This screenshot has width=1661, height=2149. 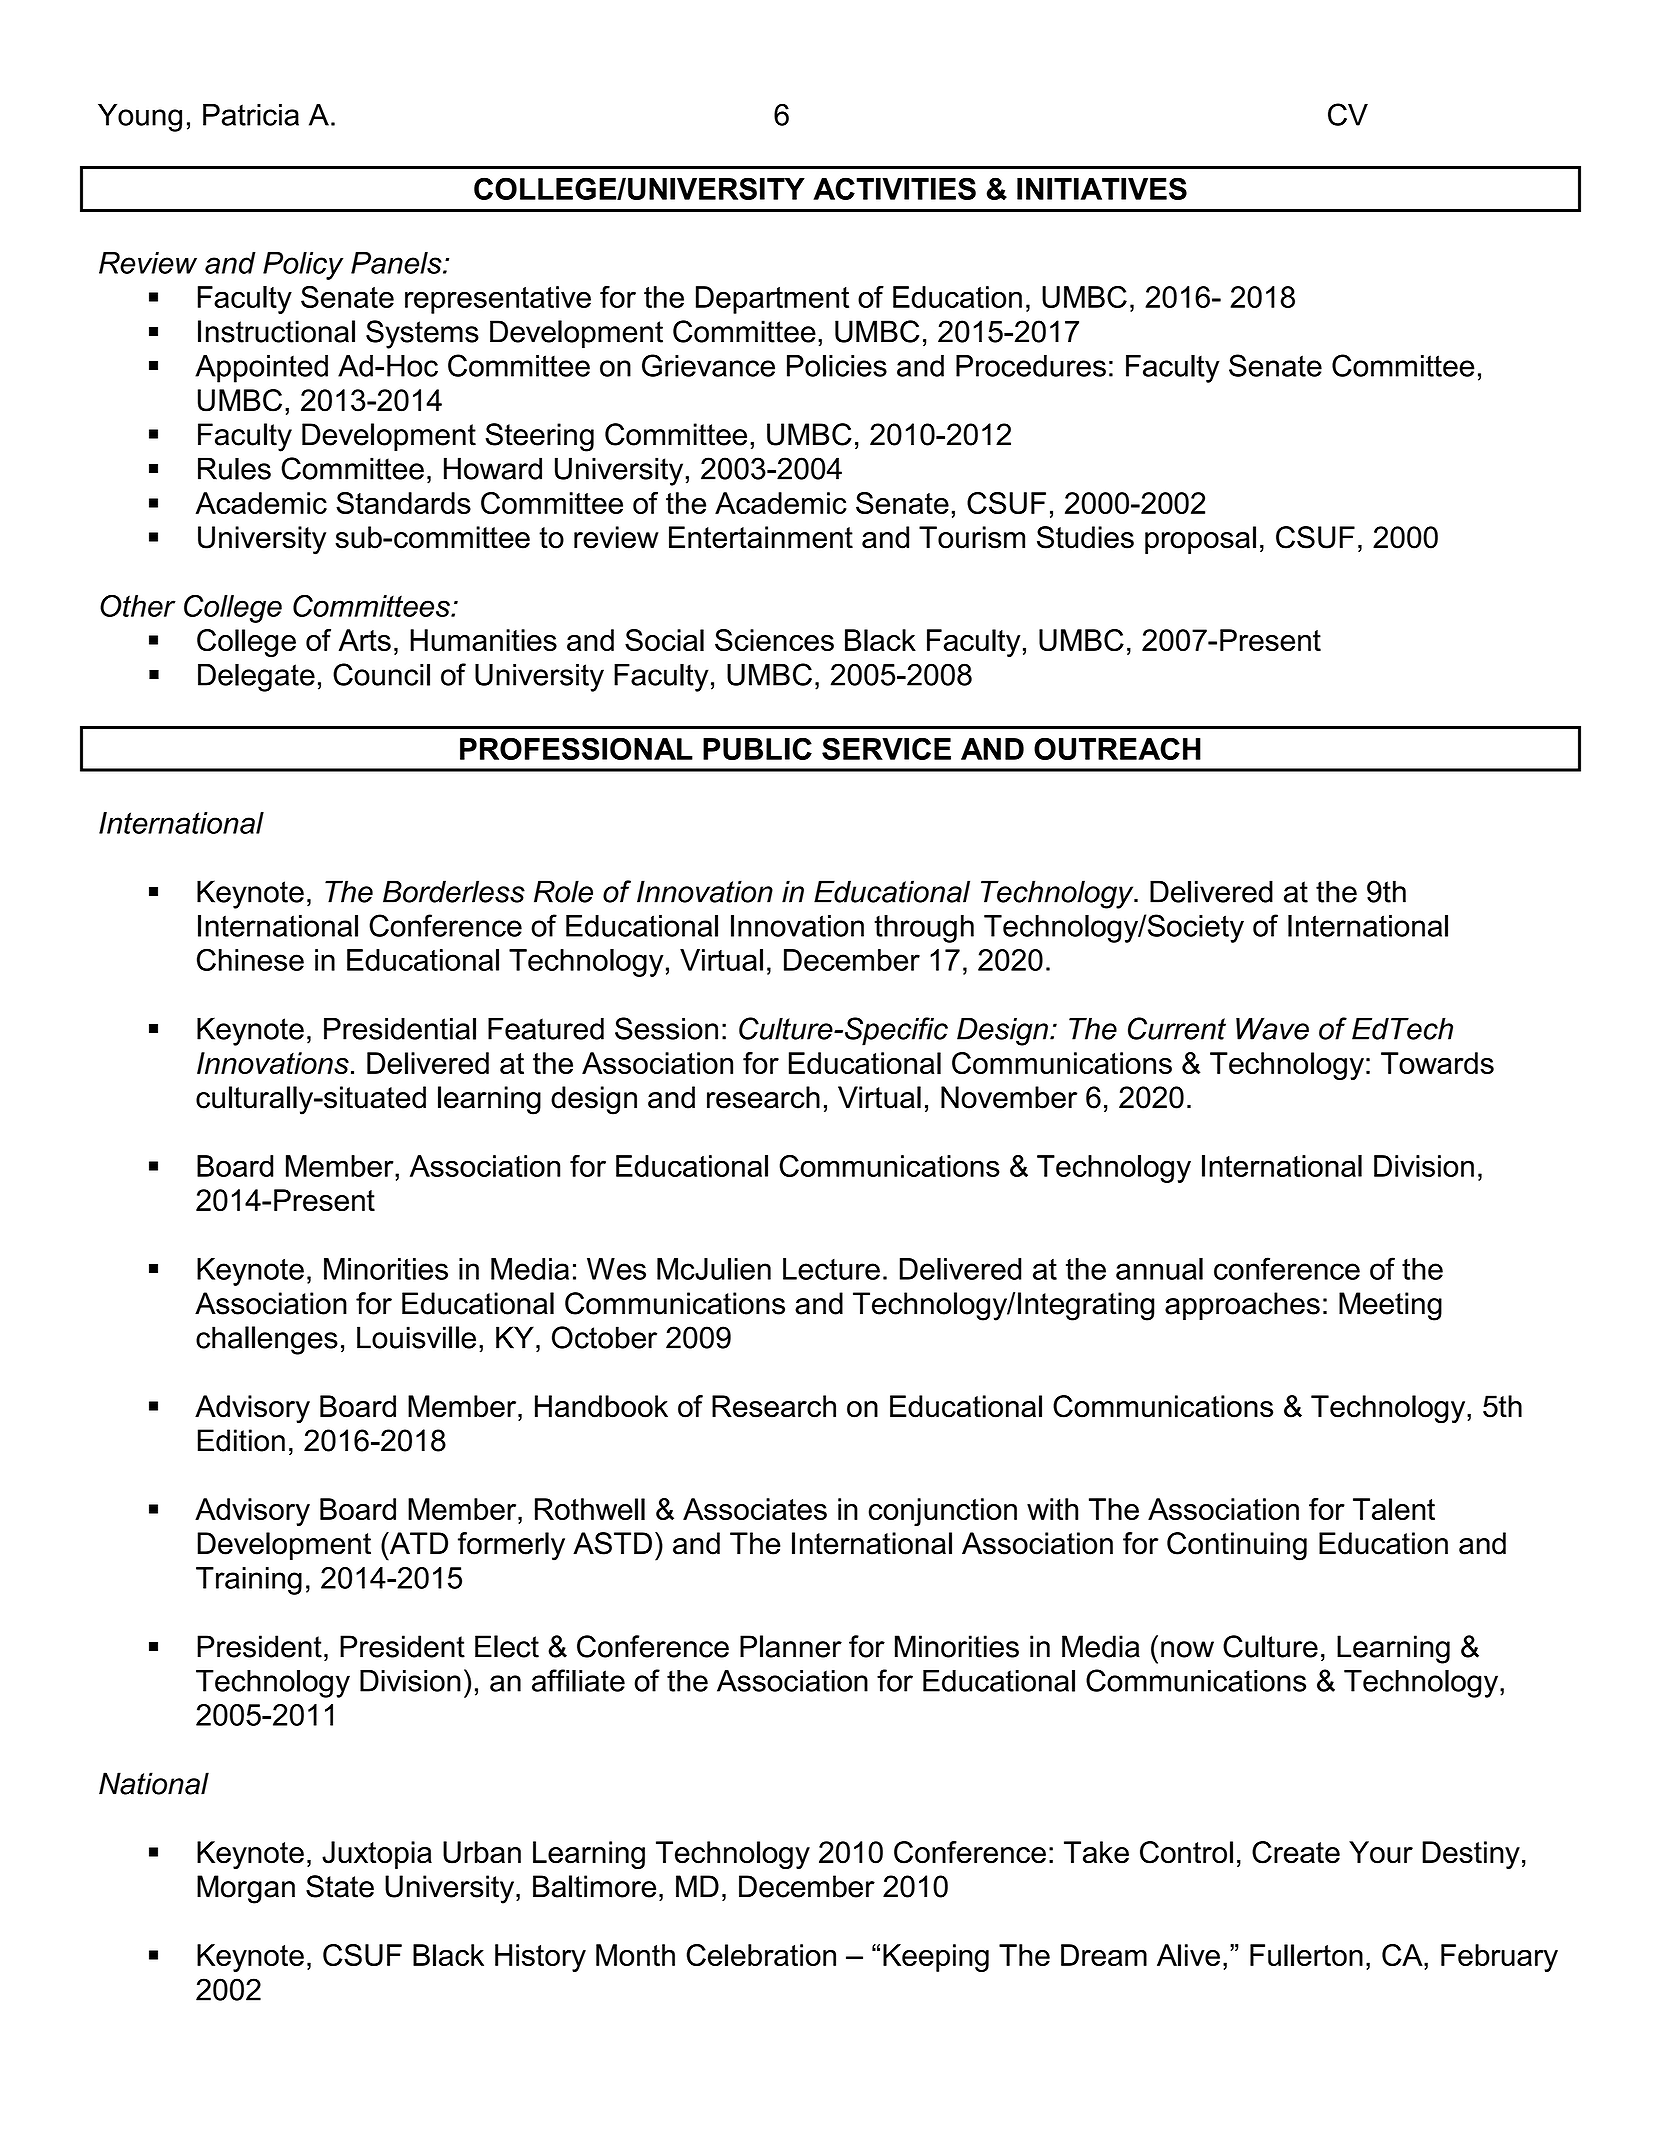 What do you see at coordinates (340, 1886) in the screenshot?
I see `State` at bounding box center [340, 1886].
